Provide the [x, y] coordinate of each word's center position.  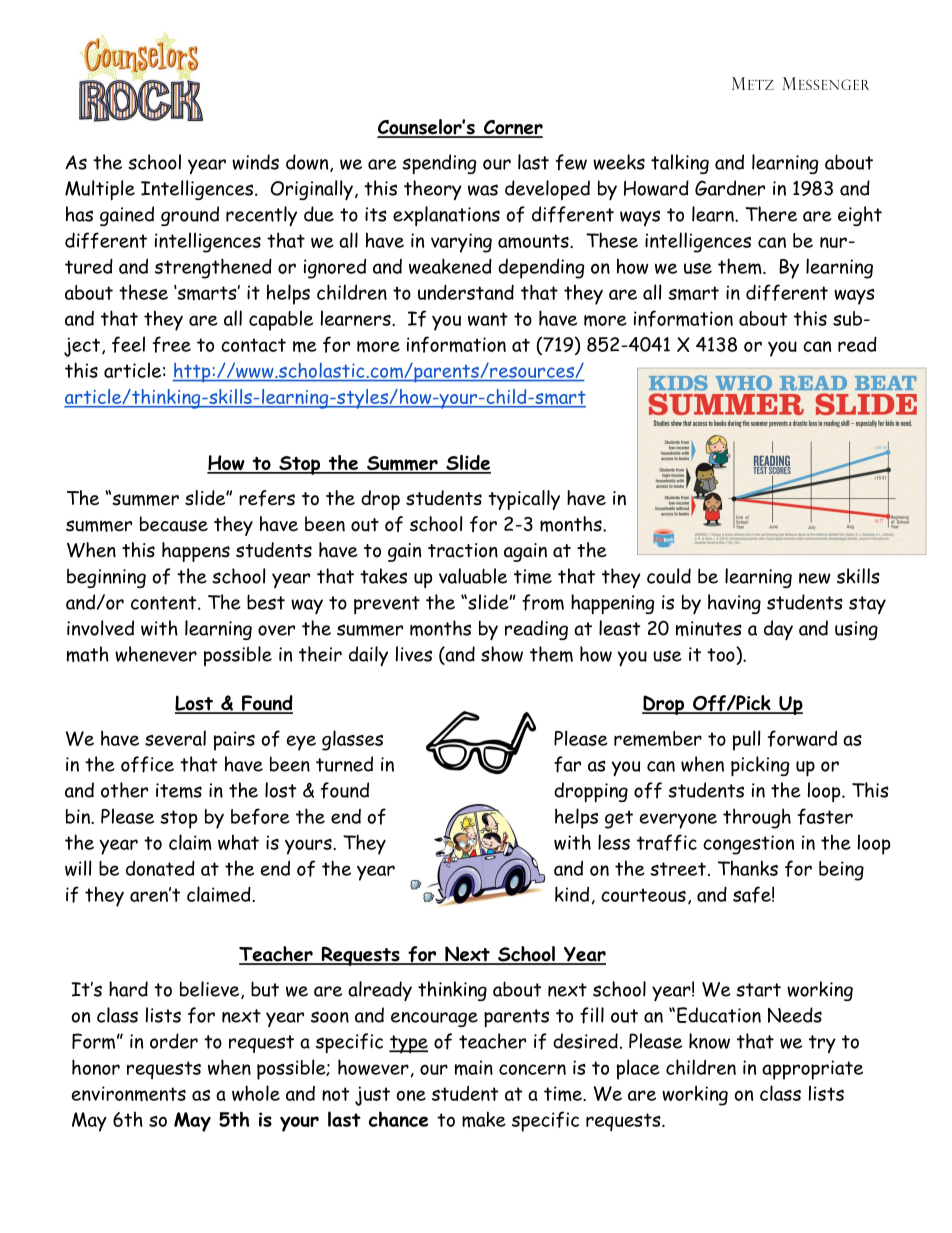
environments [129, 1094]
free [172, 344]
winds [255, 162]
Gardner [730, 188]
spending [439, 164]
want [488, 319]
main [474, 1068]
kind [572, 894]
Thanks [748, 868]
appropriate [812, 1070]
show [502, 654]
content [165, 603]
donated [160, 868]
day [778, 630]
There [771, 214]
